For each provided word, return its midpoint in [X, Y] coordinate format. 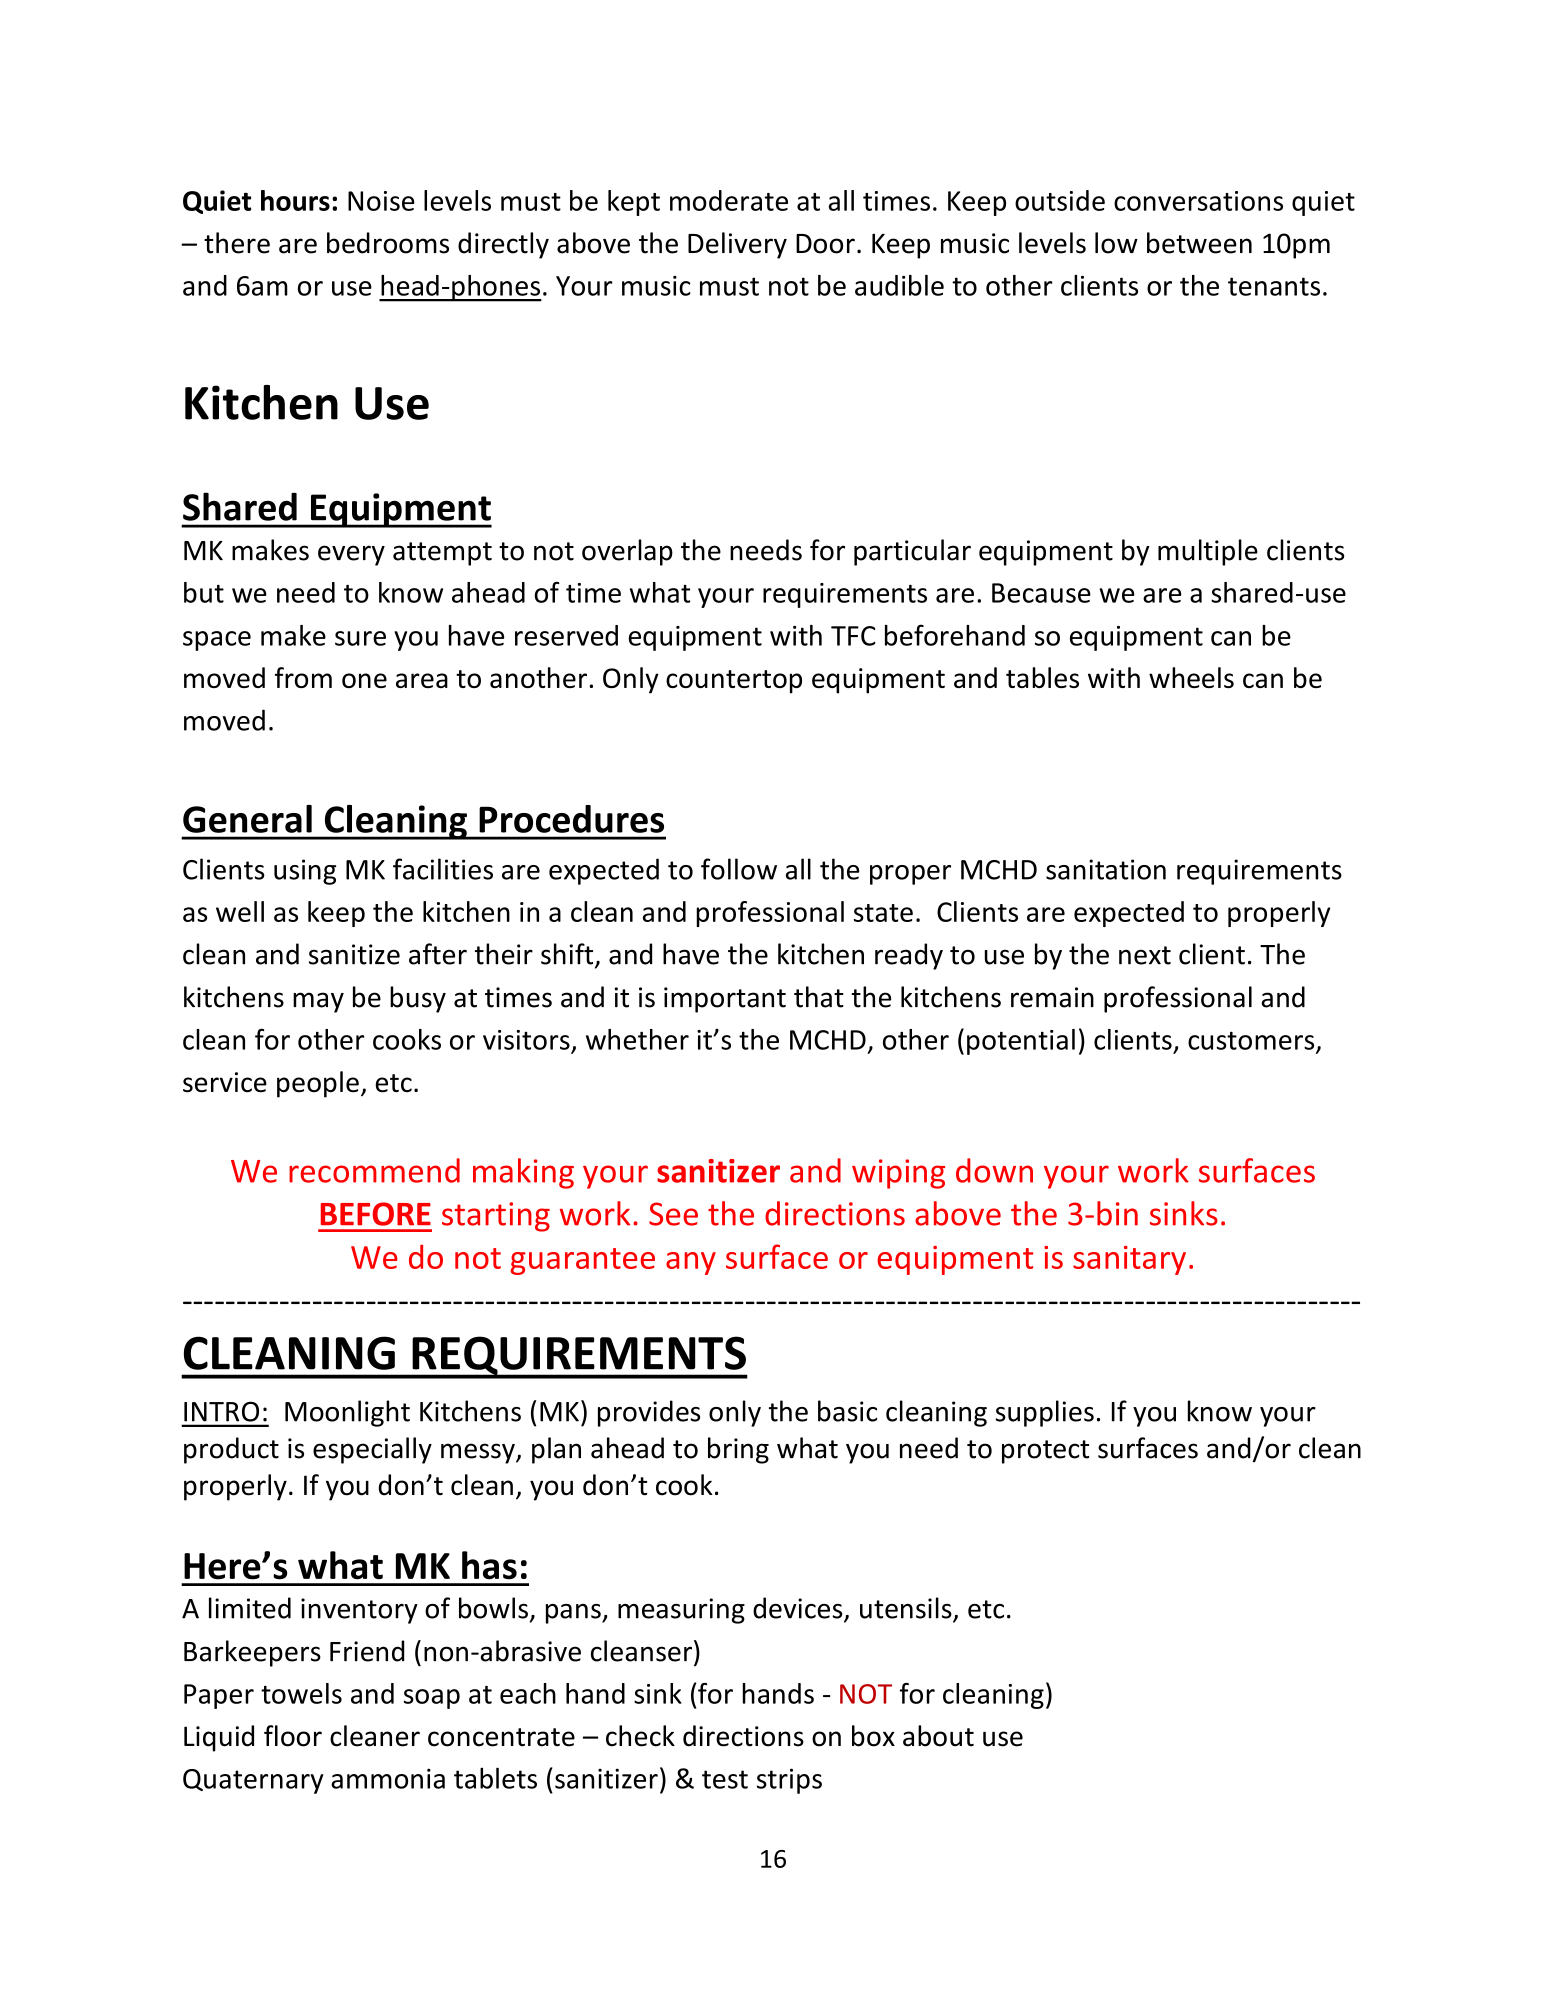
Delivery [737, 245]
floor [293, 1736]
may [318, 1002]
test [725, 1779]
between [1199, 243]
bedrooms [388, 243]
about [938, 1736]
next [1145, 955]
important [725, 1000]
